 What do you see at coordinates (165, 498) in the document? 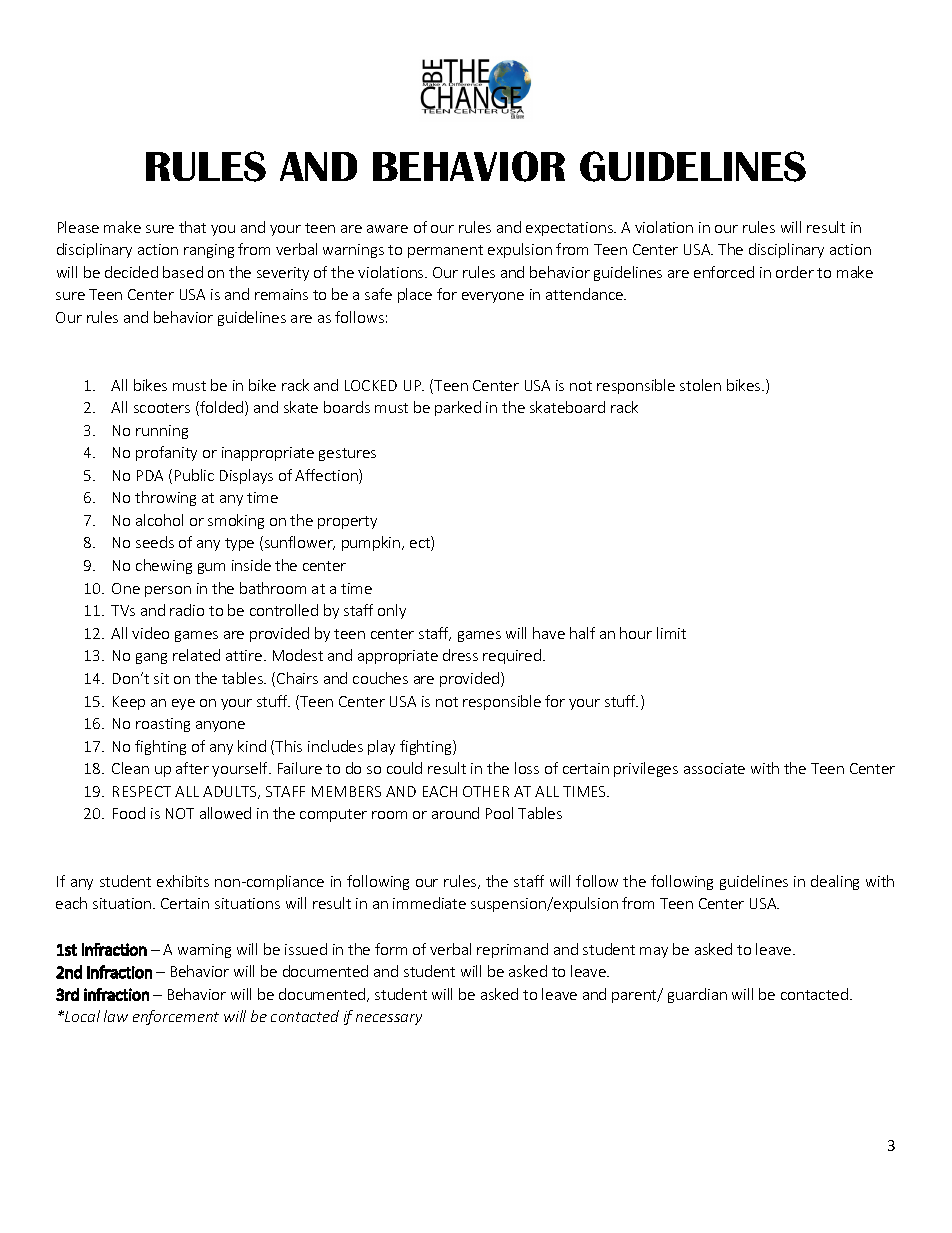
I see `throwing` at bounding box center [165, 498].
